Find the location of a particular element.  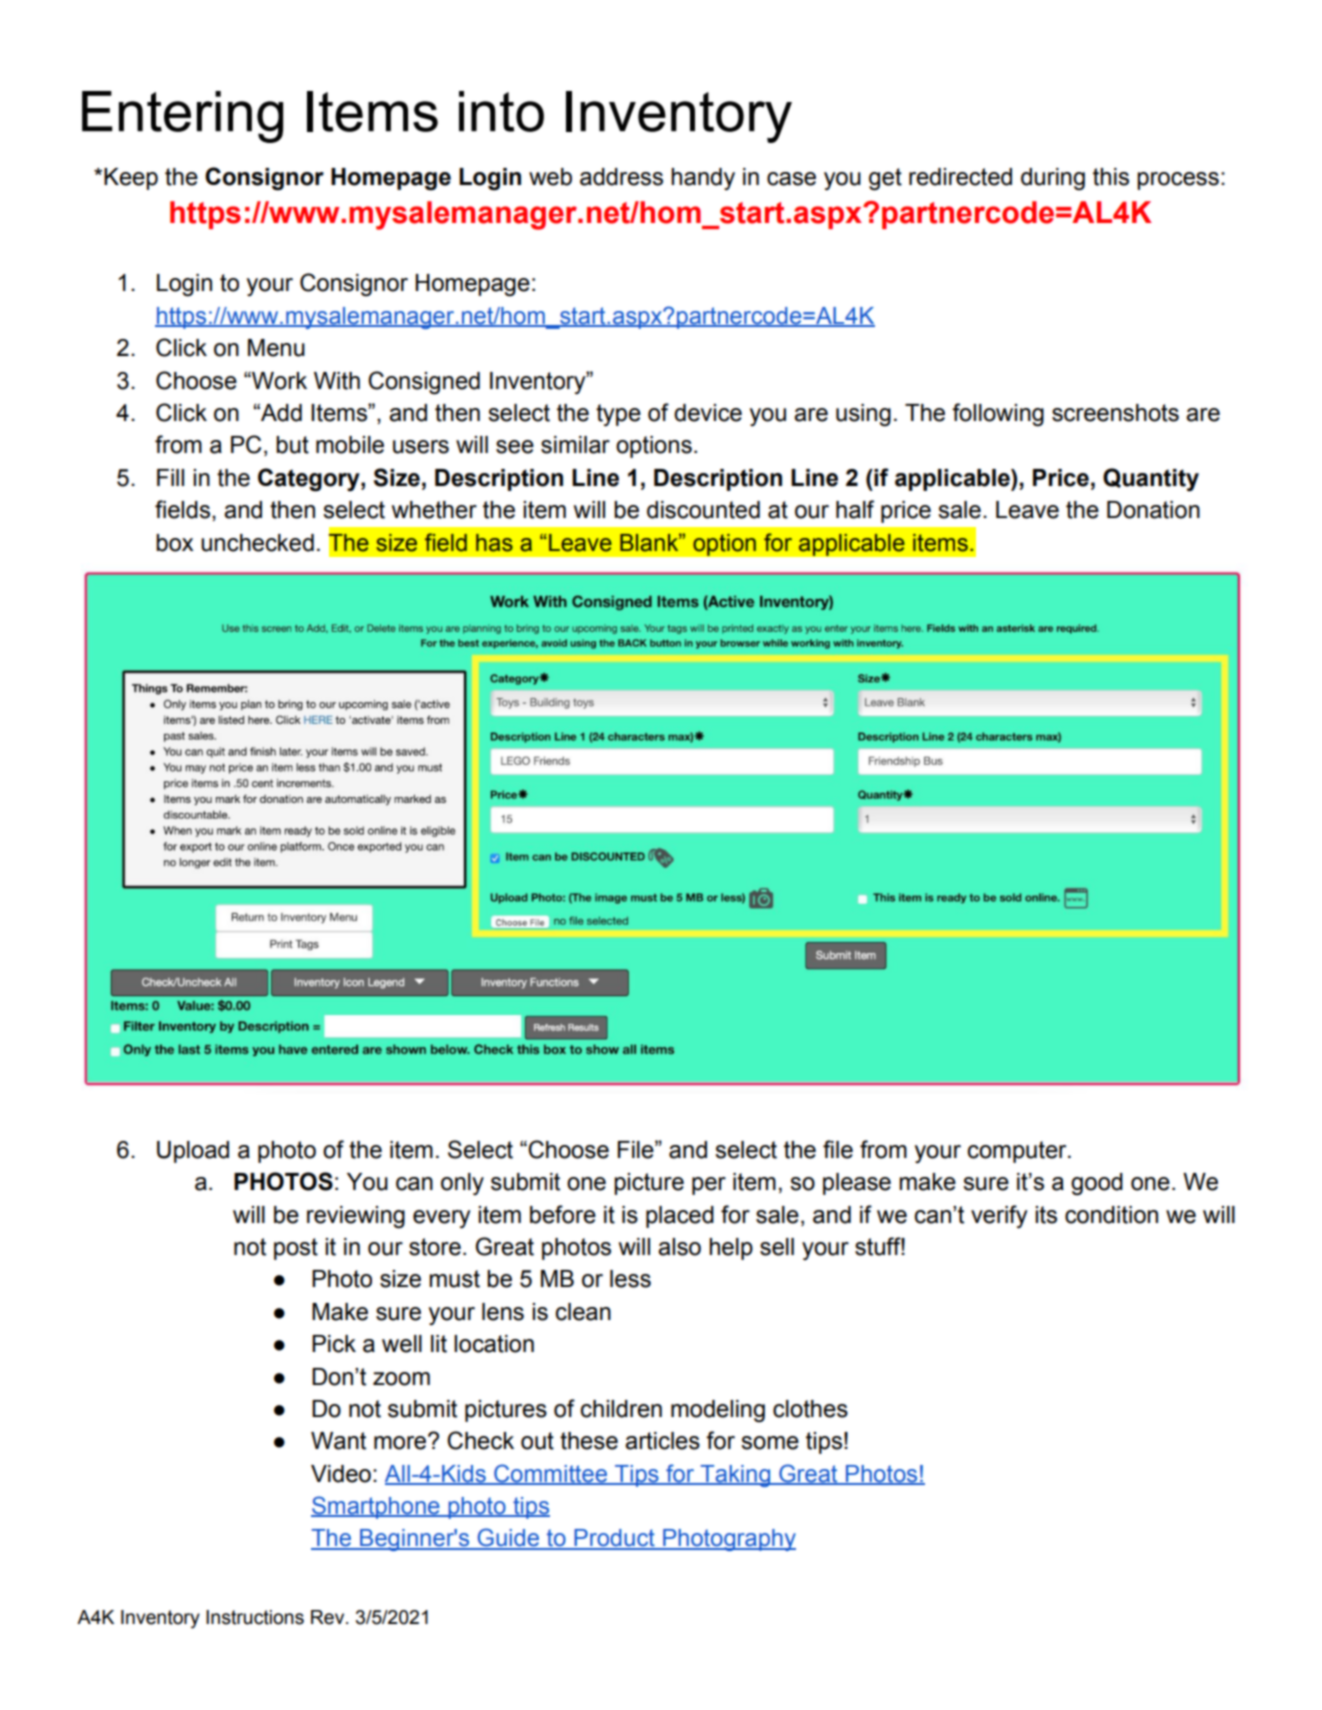

Product is located at coordinates (614, 1539).
